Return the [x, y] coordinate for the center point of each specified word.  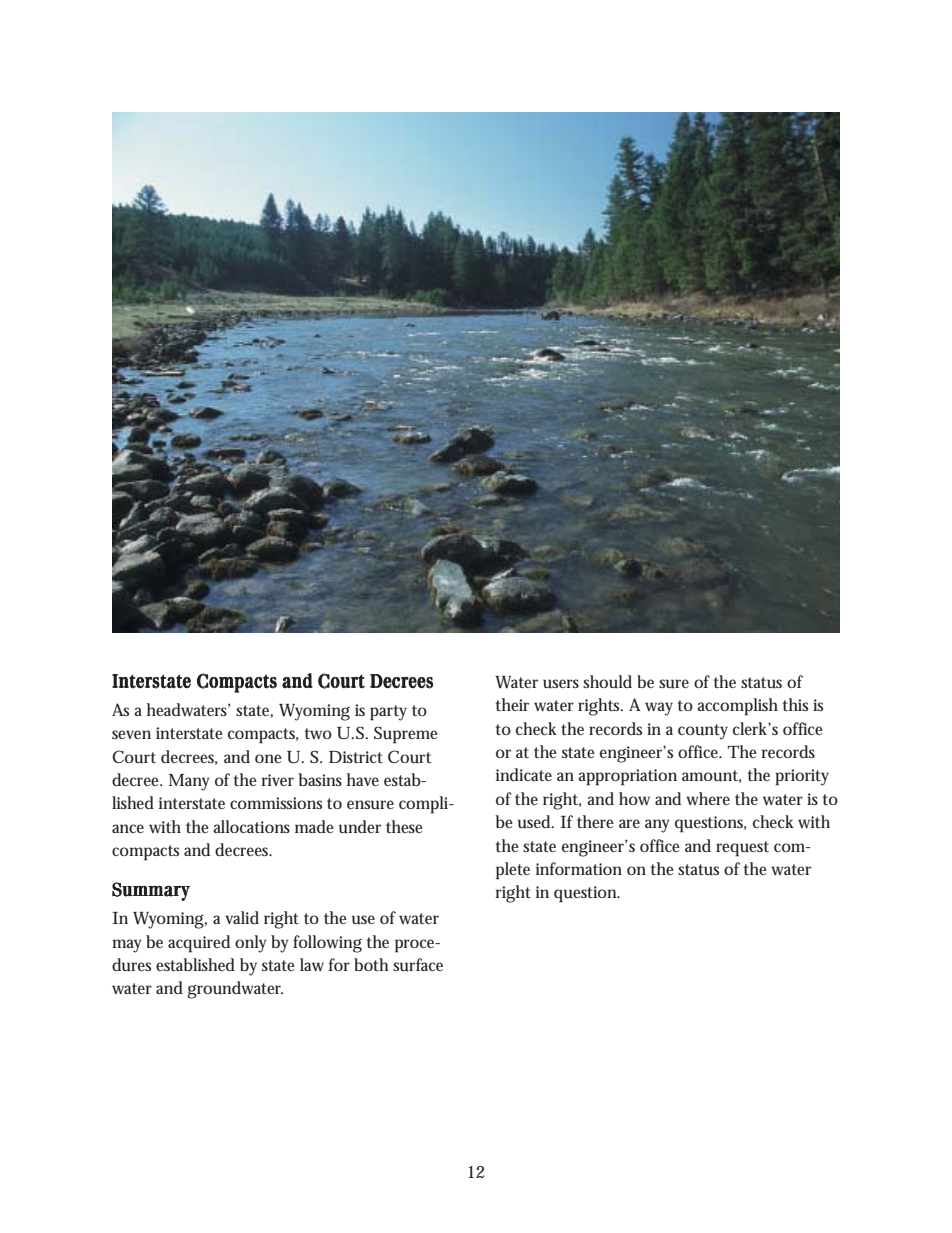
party [388, 713]
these [404, 826]
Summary [151, 891]
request [742, 849]
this [795, 704]
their [512, 704]
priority [802, 777]
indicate [524, 774]
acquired [199, 944]
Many [189, 782]
